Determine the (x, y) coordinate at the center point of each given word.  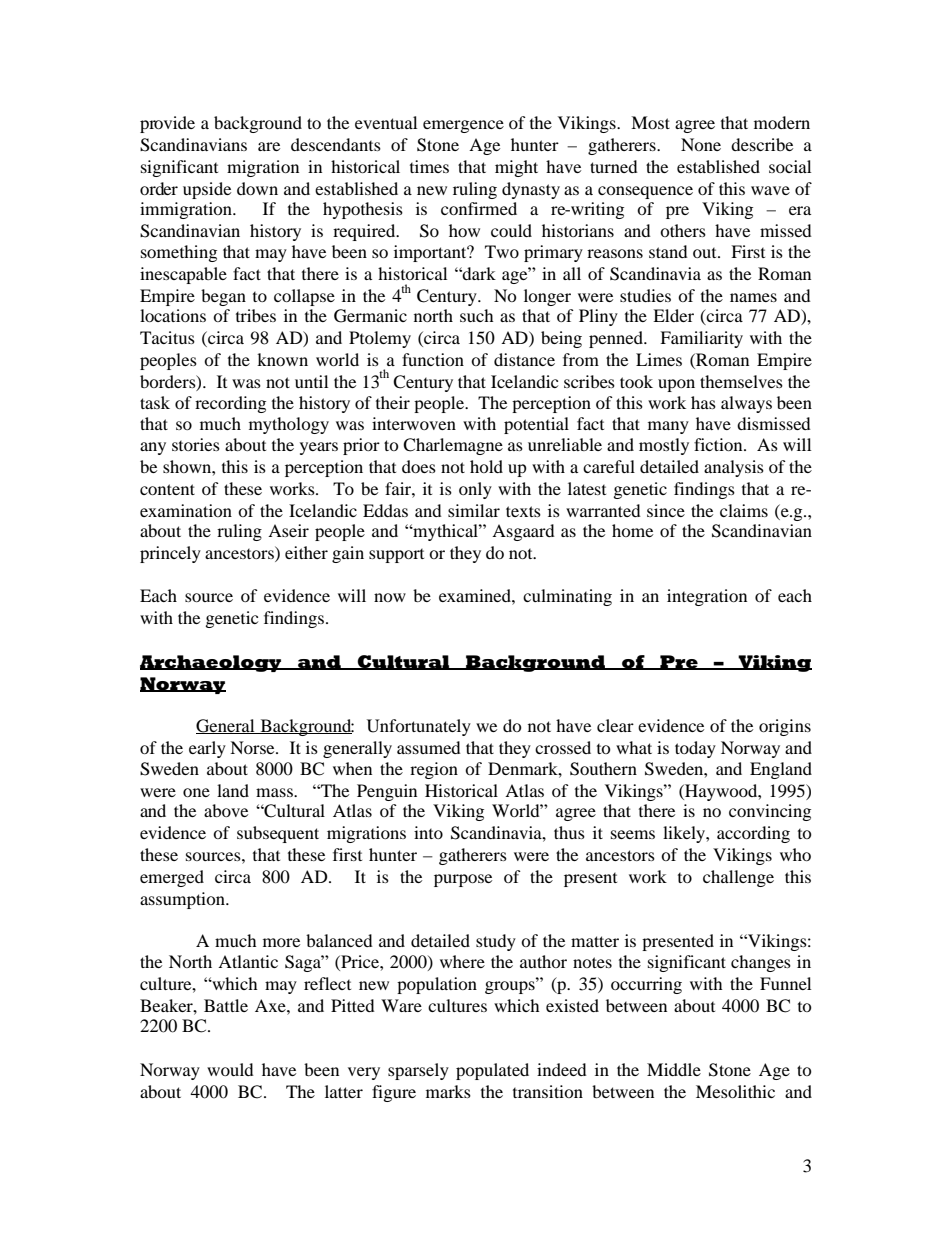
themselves (741, 381)
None (701, 144)
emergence (463, 126)
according (753, 834)
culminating (567, 597)
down (257, 188)
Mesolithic (735, 1091)
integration (707, 597)
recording (230, 404)
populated (492, 1071)
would (230, 1069)
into (428, 832)
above (226, 810)
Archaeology (212, 663)
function (433, 359)
